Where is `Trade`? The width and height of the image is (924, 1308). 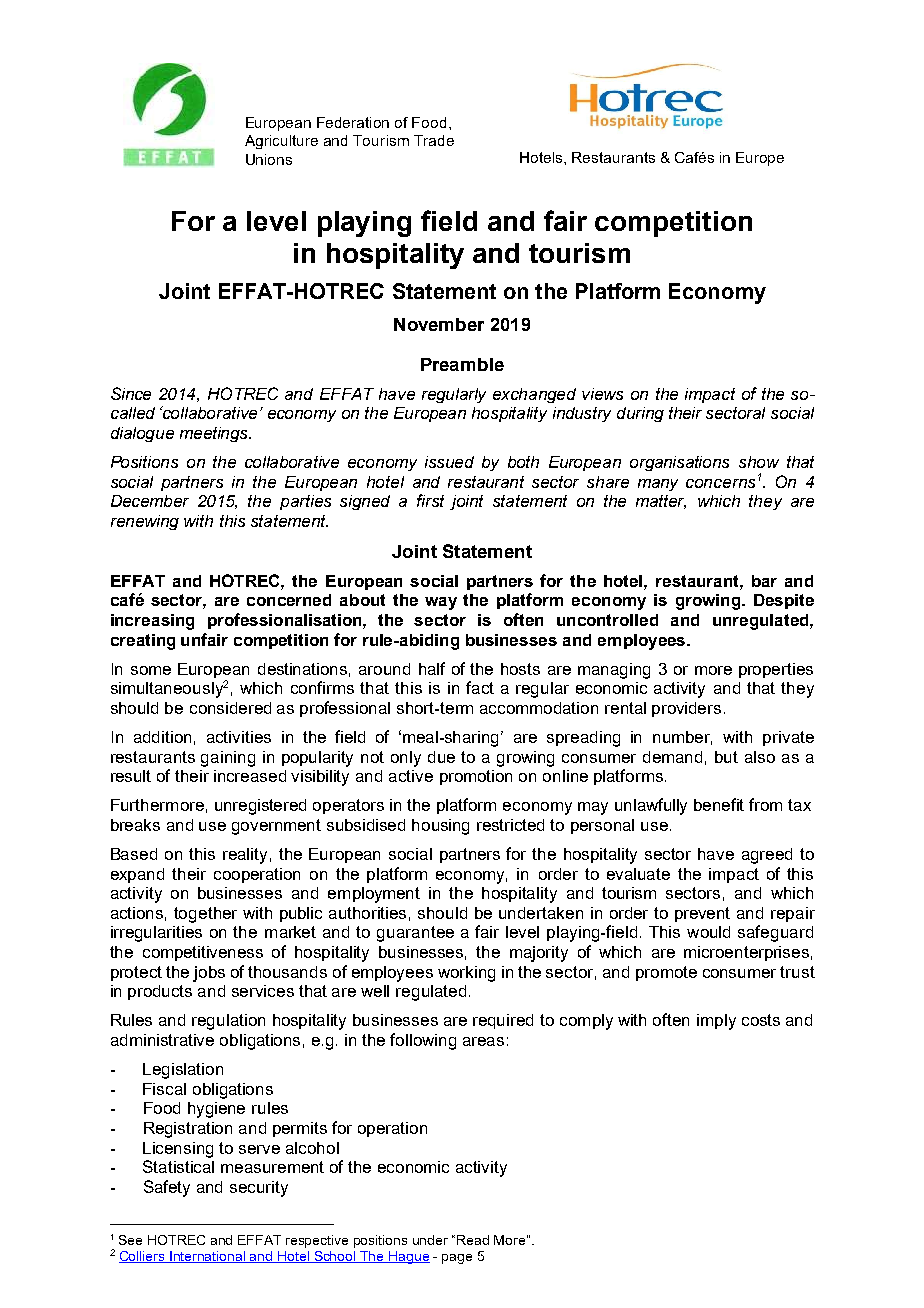
Trade is located at coordinates (434, 140).
